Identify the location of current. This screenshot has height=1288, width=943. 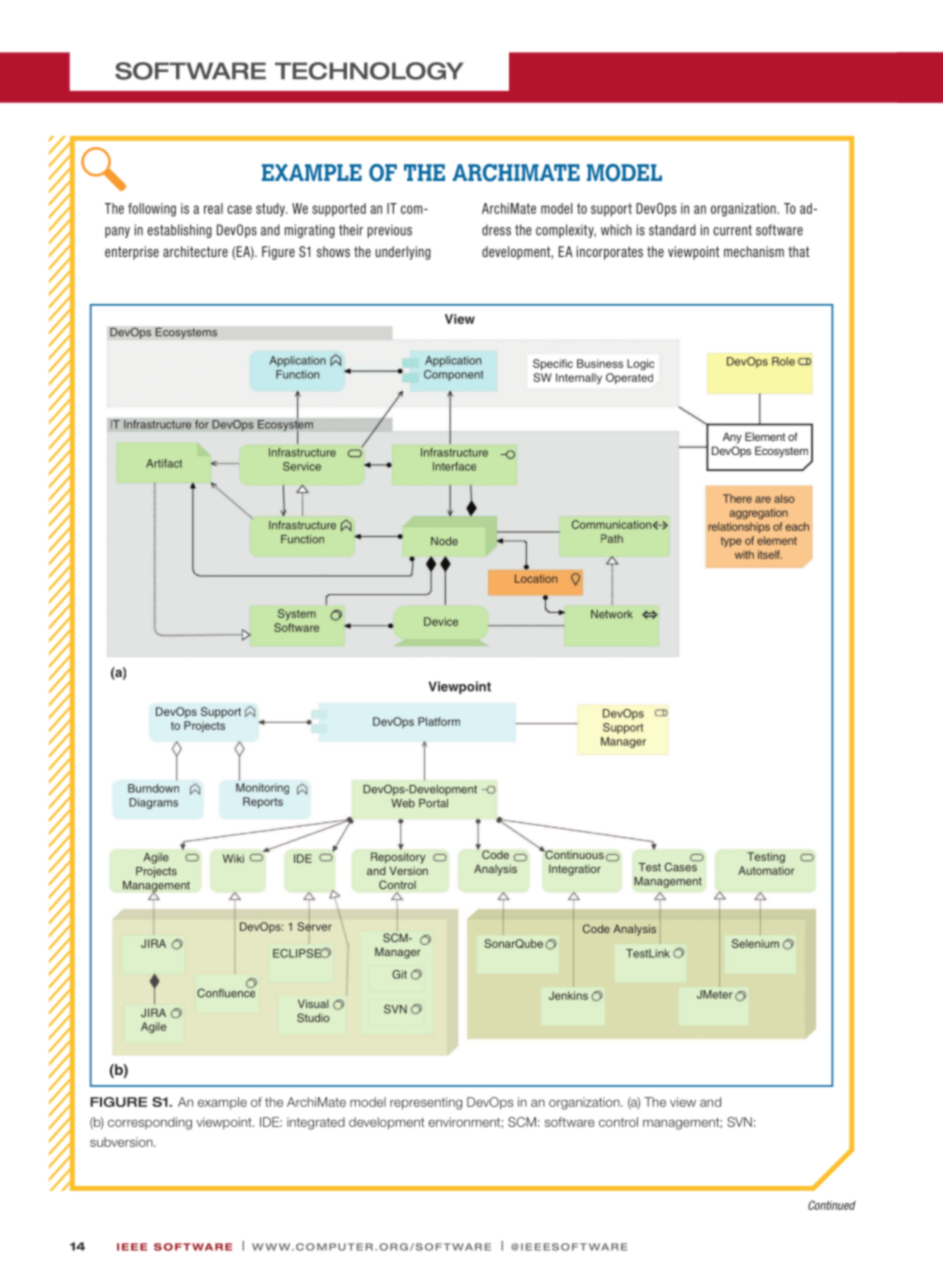
(732, 230).
